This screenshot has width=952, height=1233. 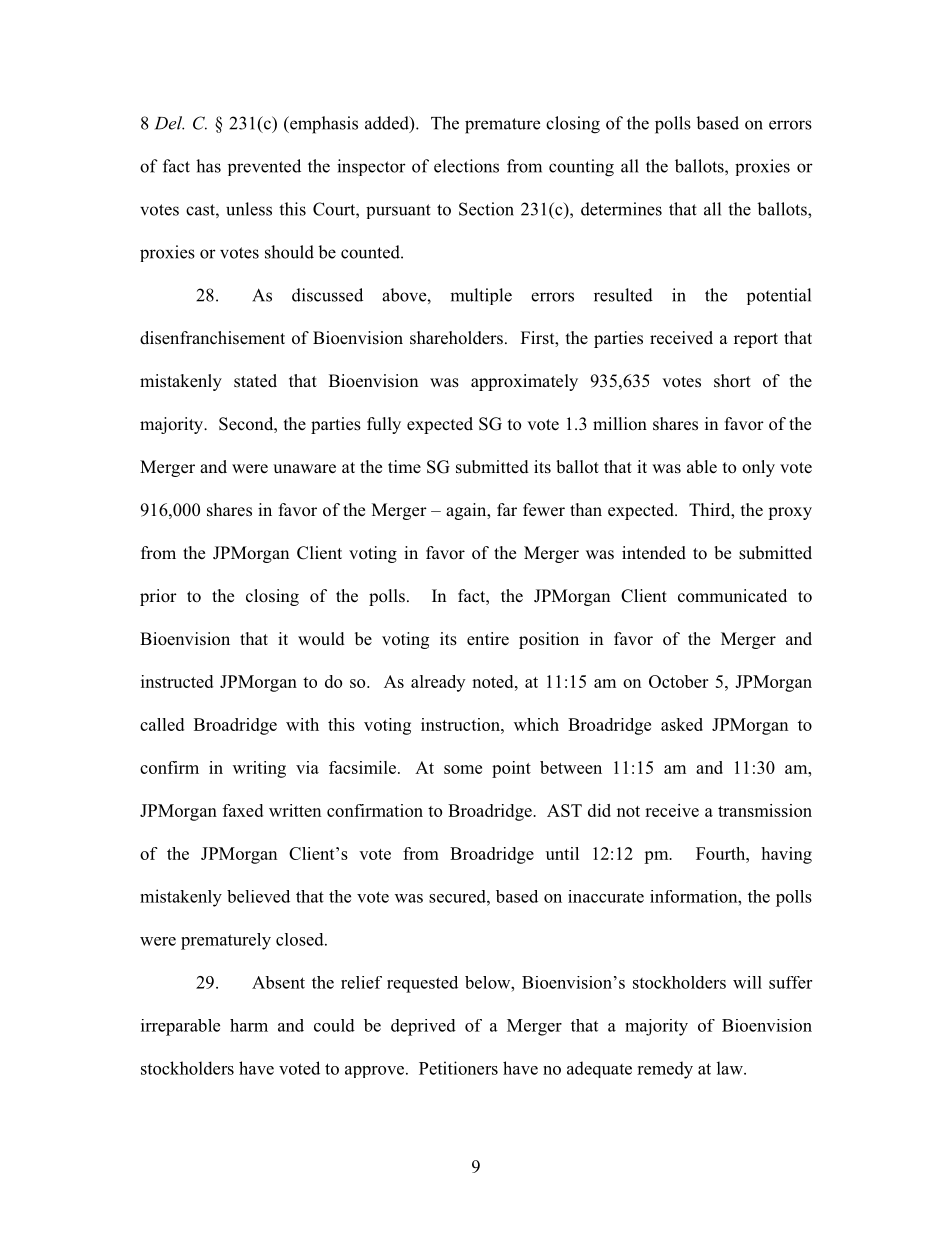 I want to click on only, so click(x=758, y=468).
